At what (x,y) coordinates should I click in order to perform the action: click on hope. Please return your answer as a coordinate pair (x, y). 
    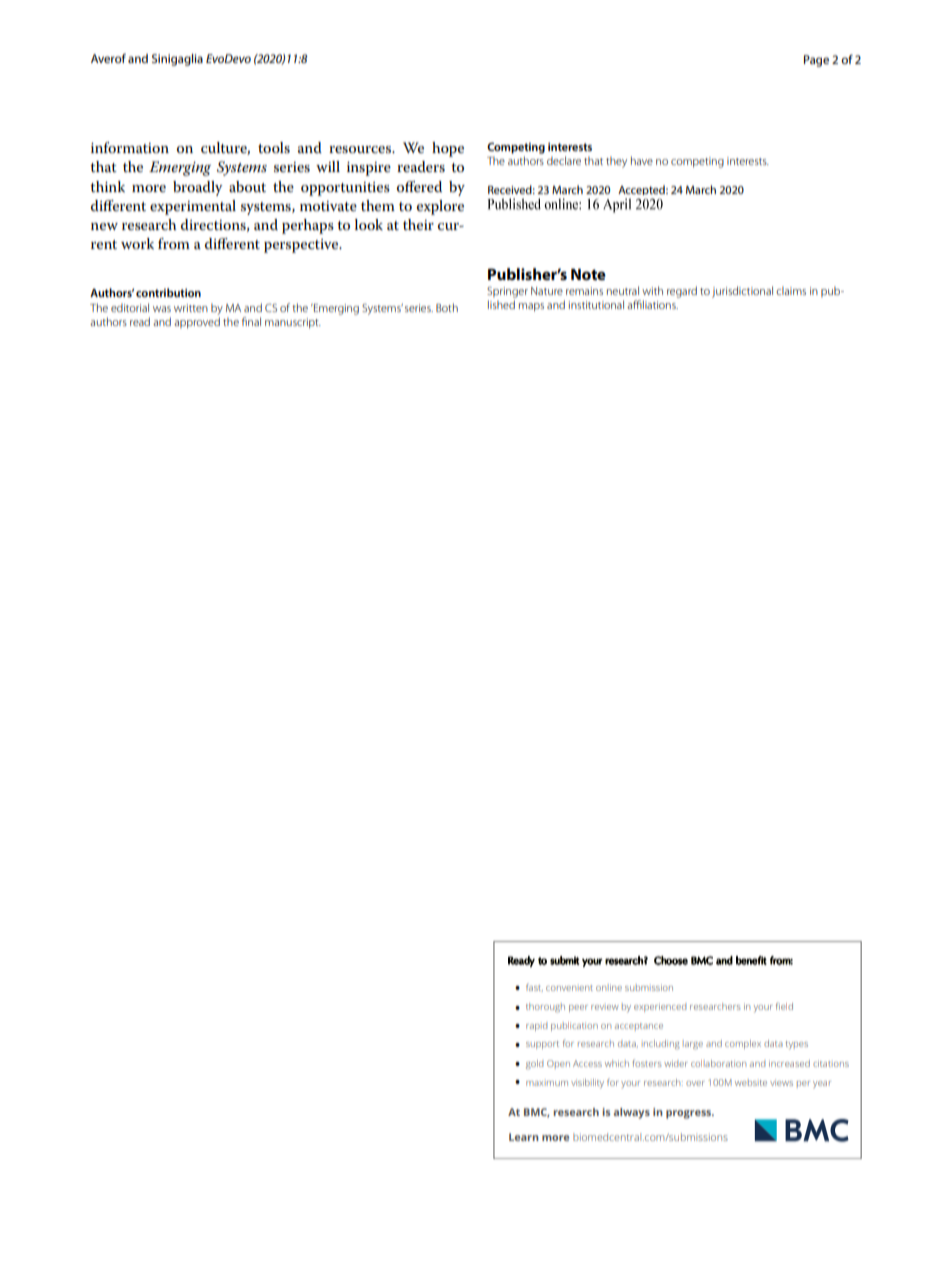
    Looking at the image, I should click on (448, 149).
